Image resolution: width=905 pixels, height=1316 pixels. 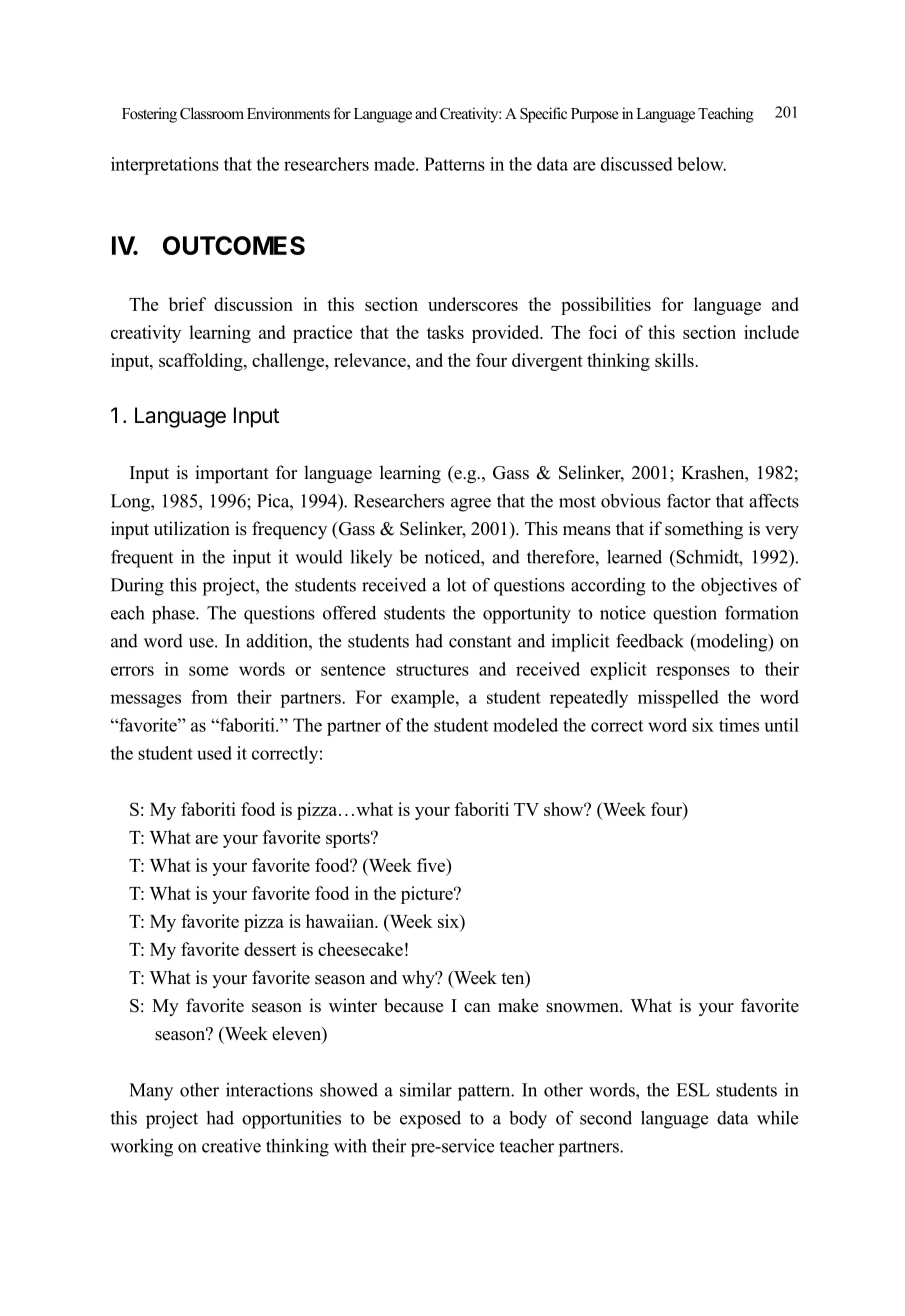 I want to click on times, so click(x=739, y=725).
